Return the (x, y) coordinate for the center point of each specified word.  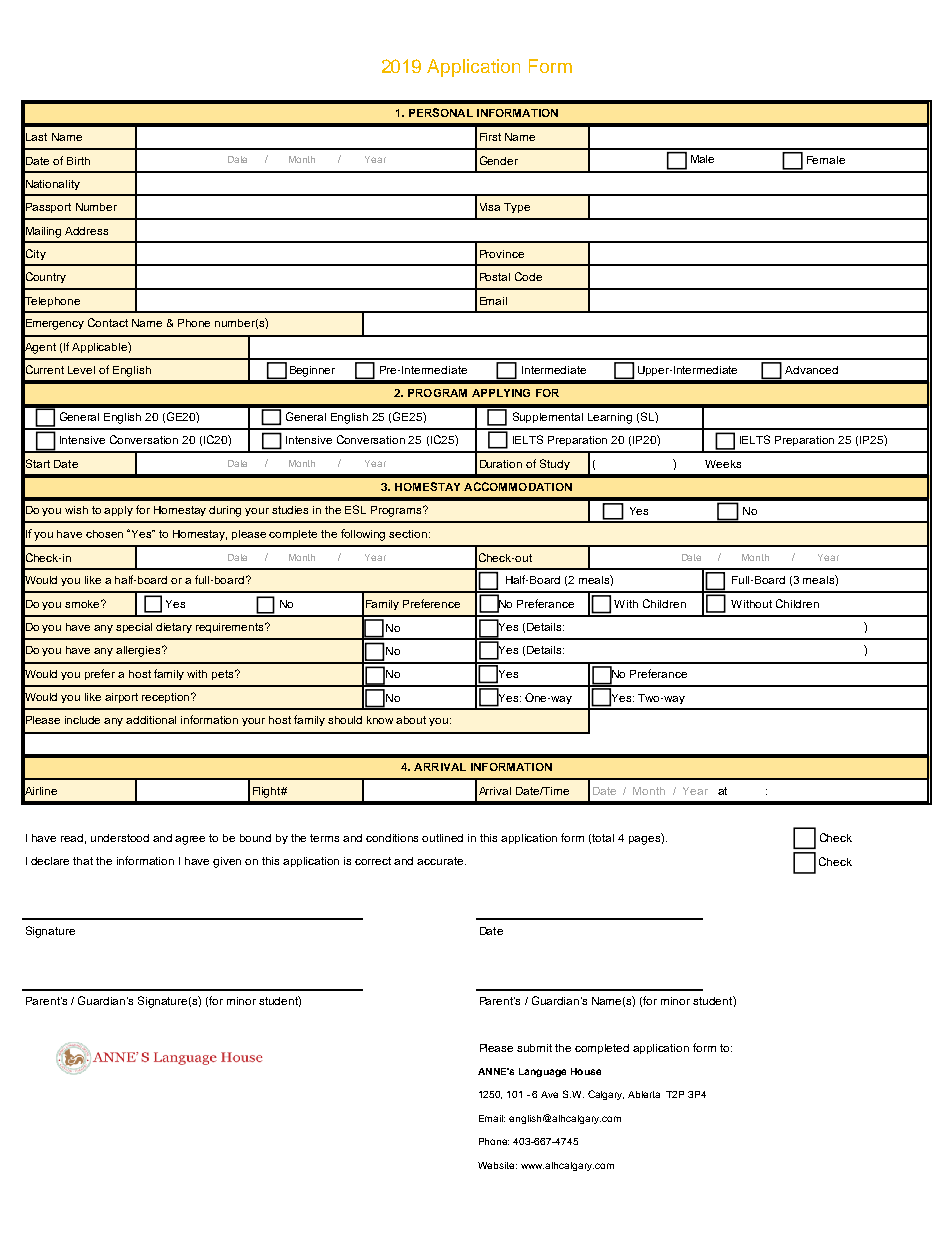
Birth (78, 161)
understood (120, 838)
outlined (442, 838)
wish (76, 510)
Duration (501, 464)
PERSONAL (441, 112)
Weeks (723, 464)
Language (542, 1072)
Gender (499, 160)
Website (497, 1165)
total (603, 838)
